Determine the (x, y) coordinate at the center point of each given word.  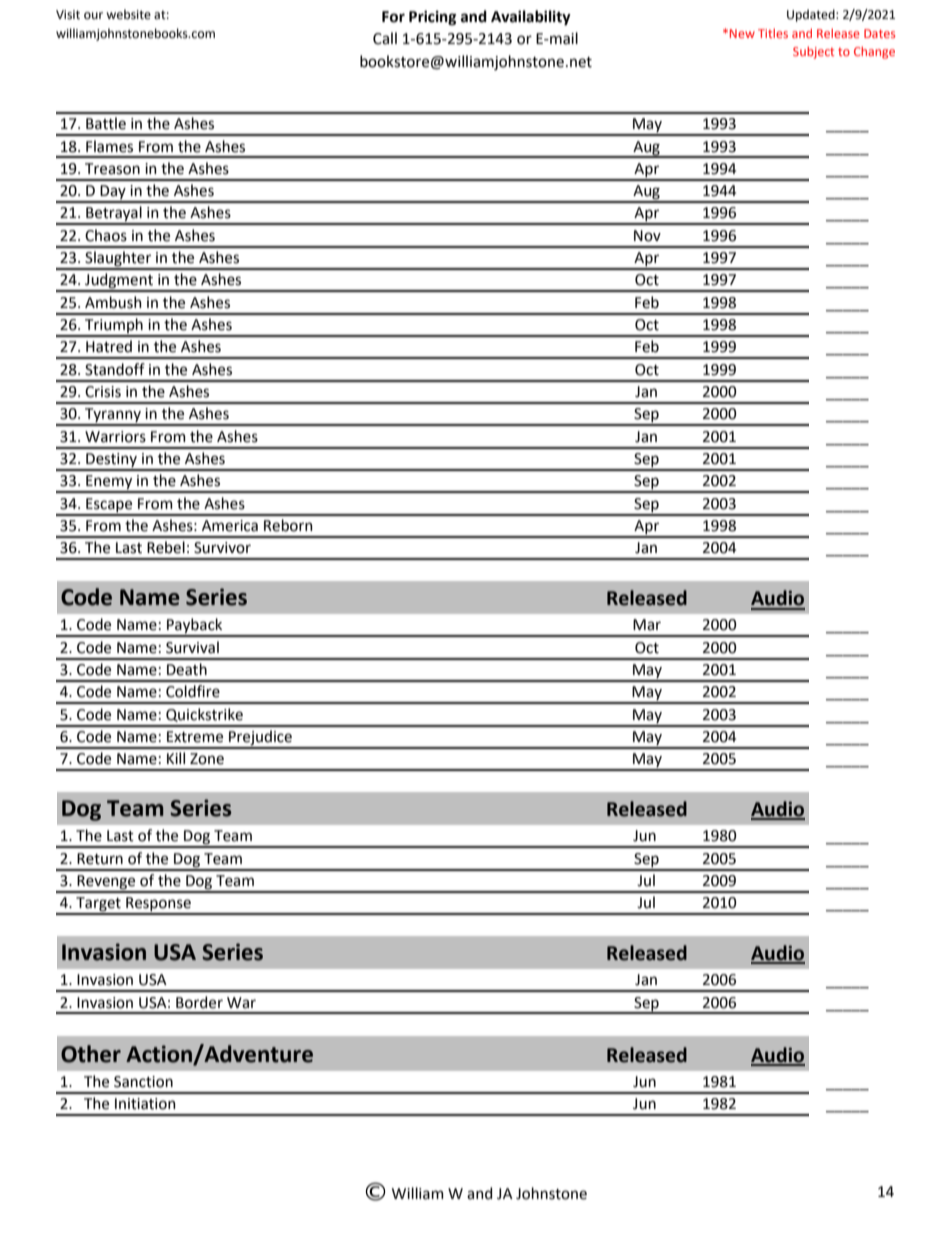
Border (199, 1002)
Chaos (106, 235)
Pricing (432, 18)
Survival (192, 647)
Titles (773, 33)
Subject (813, 52)
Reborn (288, 525)
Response (158, 905)
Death (187, 669)
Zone (207, 759)
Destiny (111, 461)
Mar (647, 625)
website (128, 14)
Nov (647, 236)
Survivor (222, 548)
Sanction (143, 1082)
